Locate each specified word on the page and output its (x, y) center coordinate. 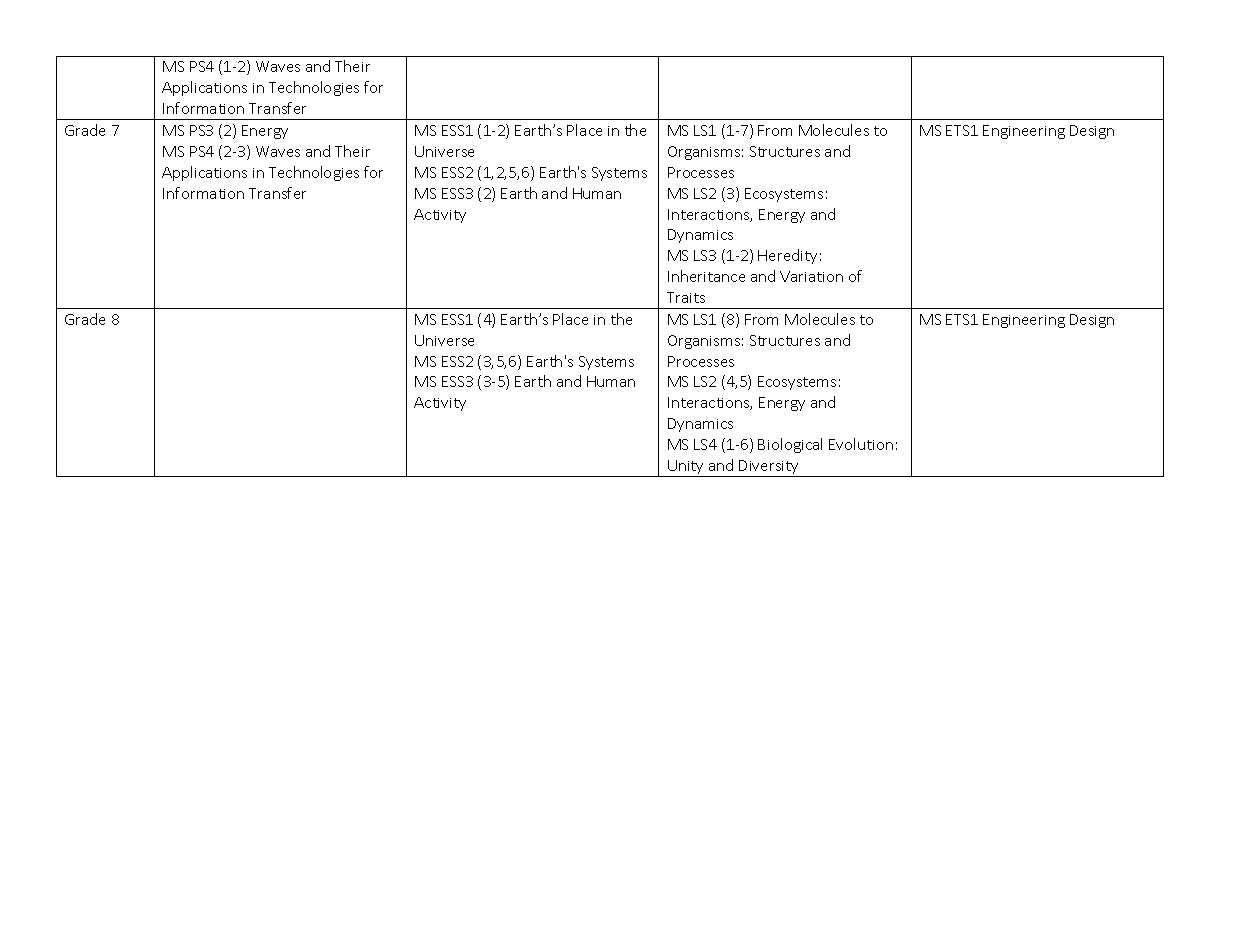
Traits (686, 297)
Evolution (861, 444)
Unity (686, 468)
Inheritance (706, 276)
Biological (790, 445)
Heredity (787, 256)
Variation (811, 276)
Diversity (769, 468)
